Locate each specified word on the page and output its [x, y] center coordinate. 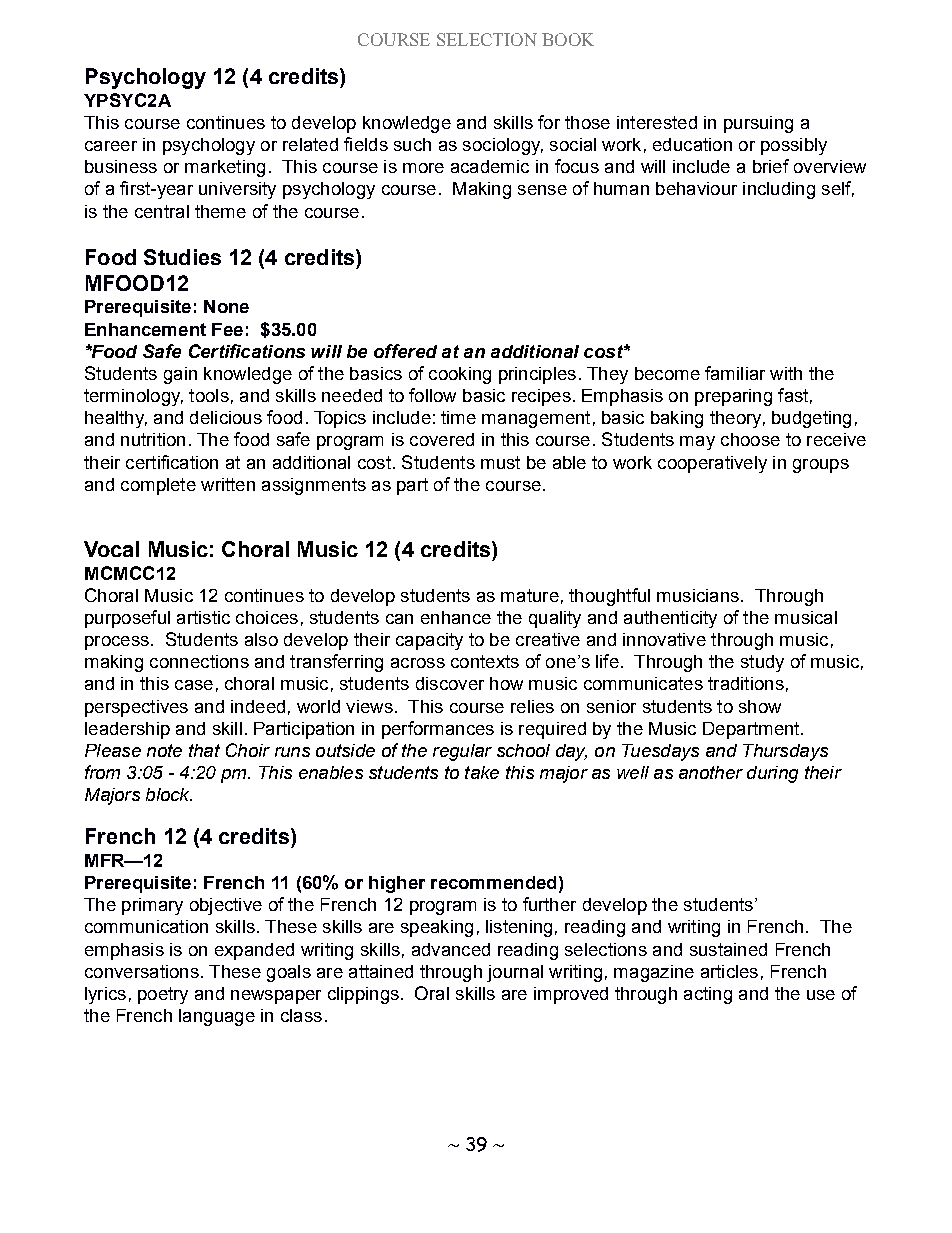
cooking [460, 375]
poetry [163, 995]
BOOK [568, 39]
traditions [746, 683]
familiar [735, 373]
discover [450, 683]
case [194, 685]
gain [180, 375]
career [111, 146]
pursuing [758, 124]
